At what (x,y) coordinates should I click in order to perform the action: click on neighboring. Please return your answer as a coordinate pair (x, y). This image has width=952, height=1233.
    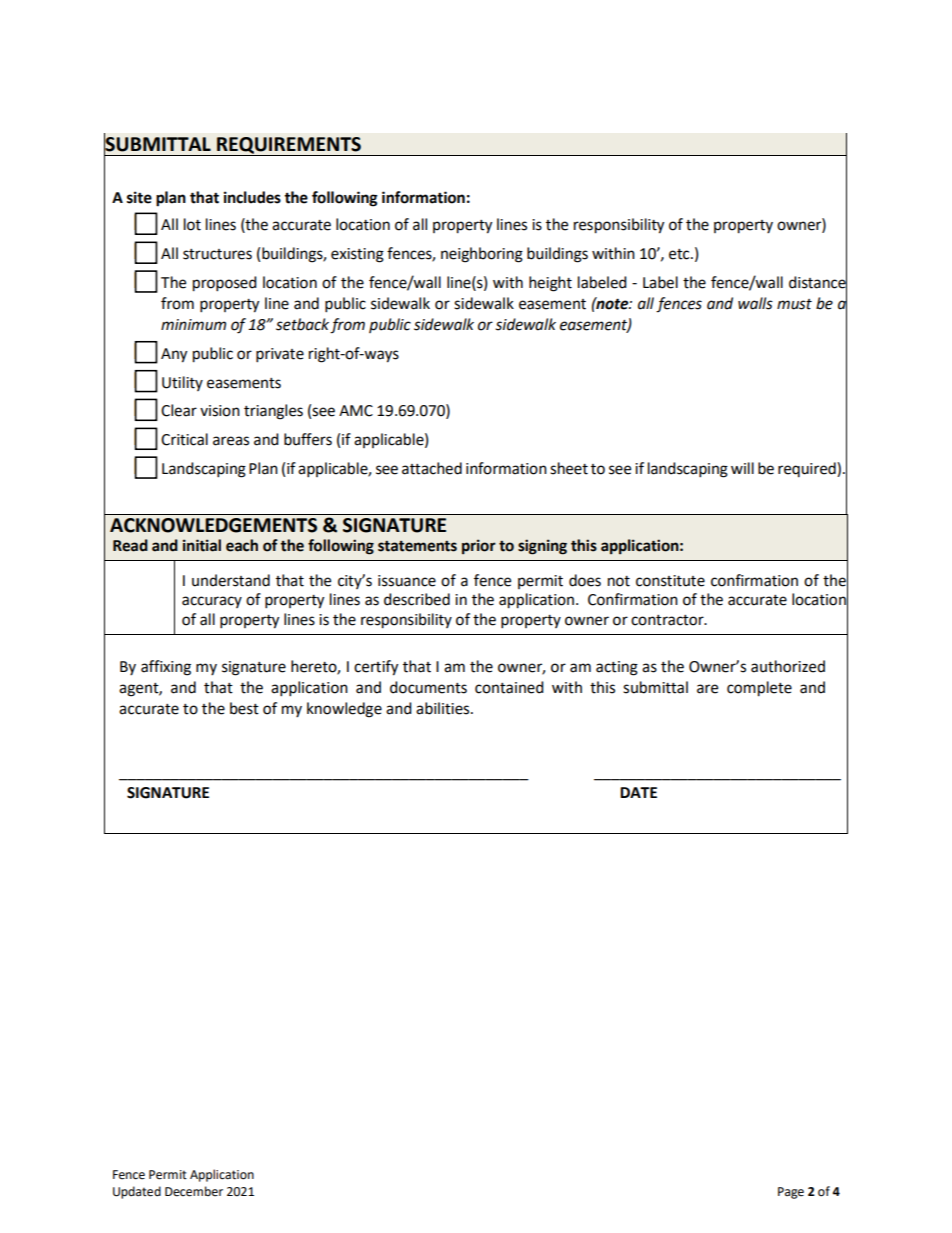
    Looking at the image, I should click on (482, 255).
